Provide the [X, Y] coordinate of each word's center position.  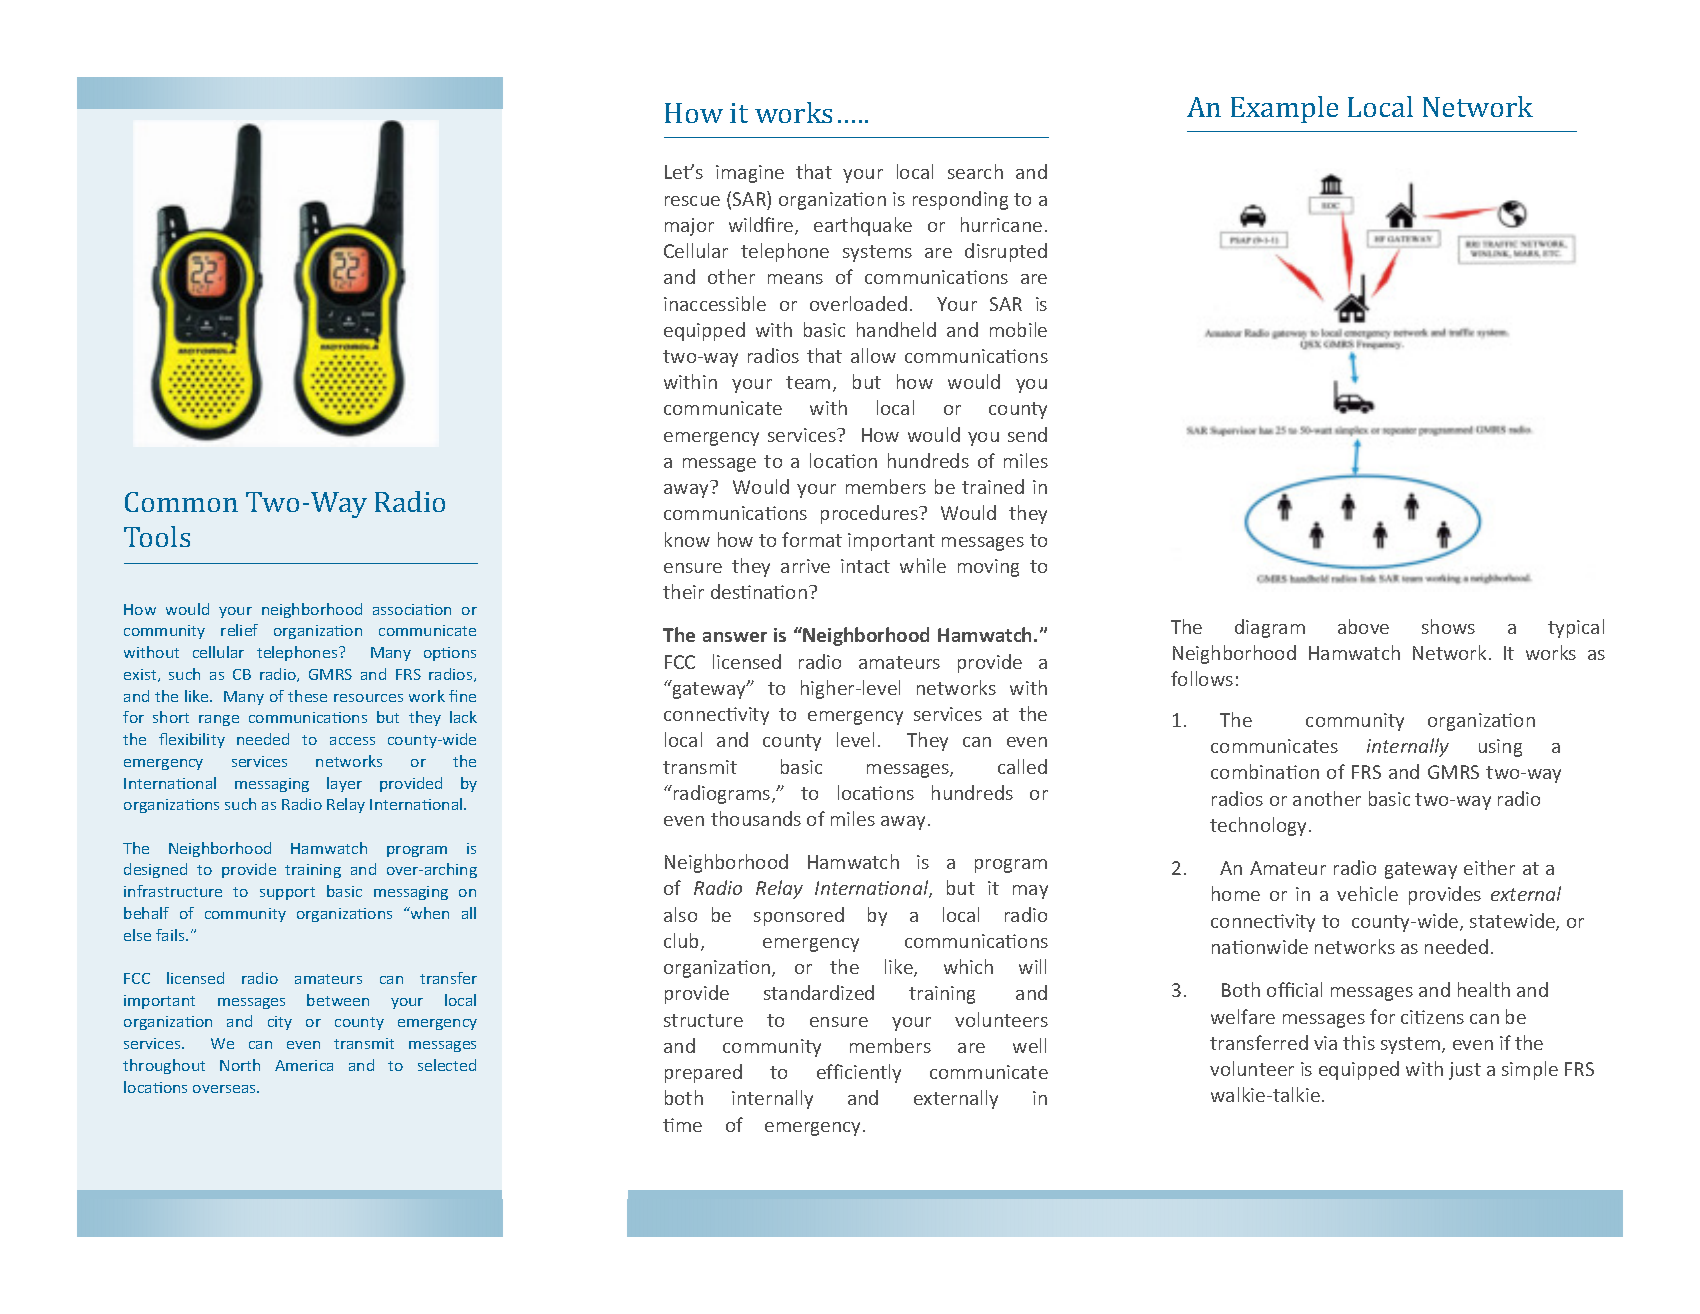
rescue [692, 201]
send [1027, 434]
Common [181, 502]
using [1500, 748]
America [304, 1065]
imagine [750, 174]
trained [993, 486]
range [219, 720]
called [1022, 766]
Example [1284, 109]
